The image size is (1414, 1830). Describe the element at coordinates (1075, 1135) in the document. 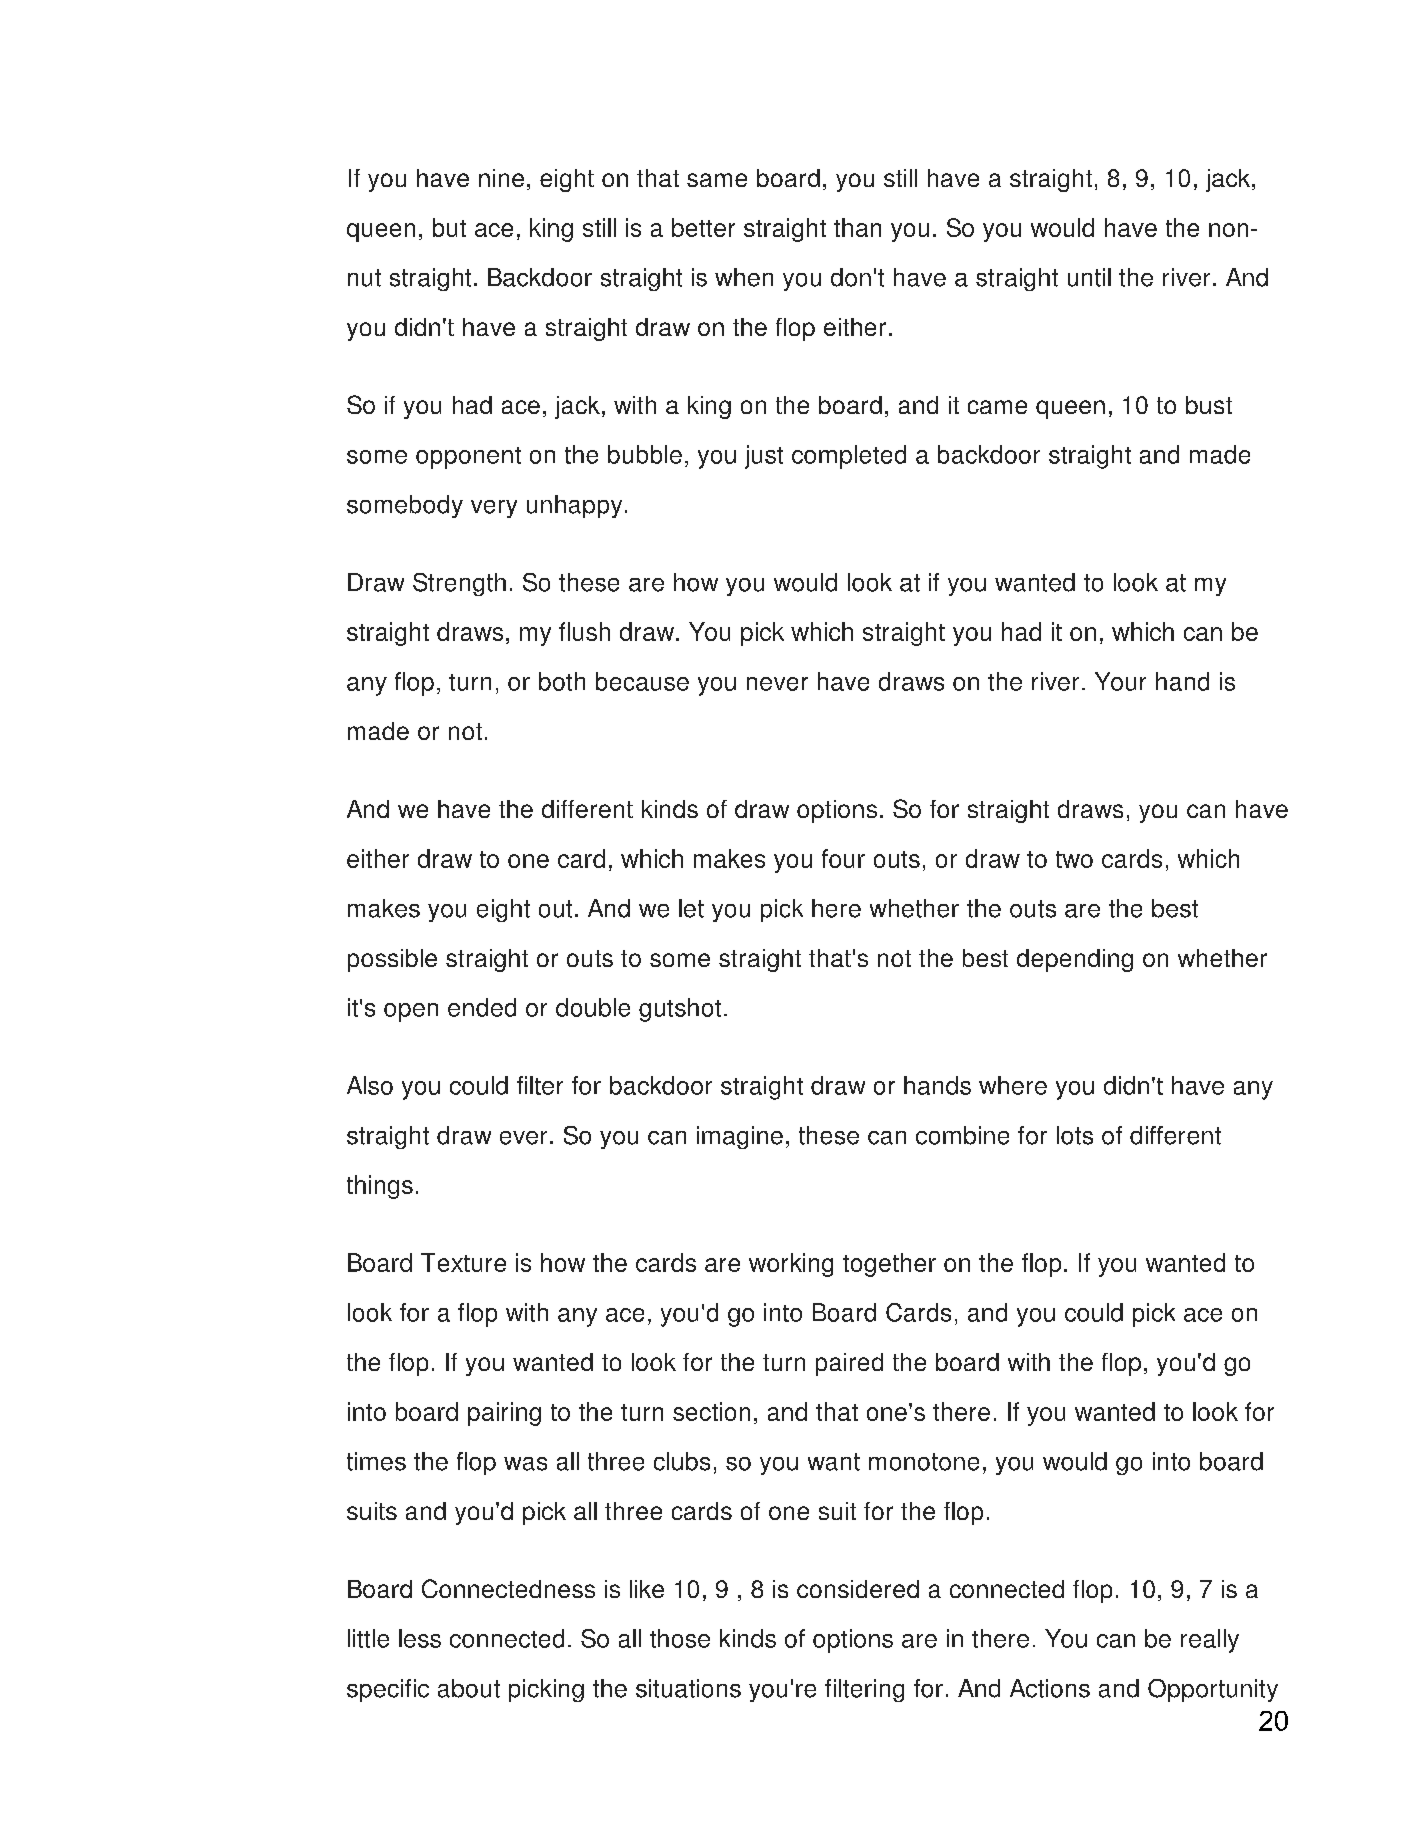

I see `lots` at that location.
